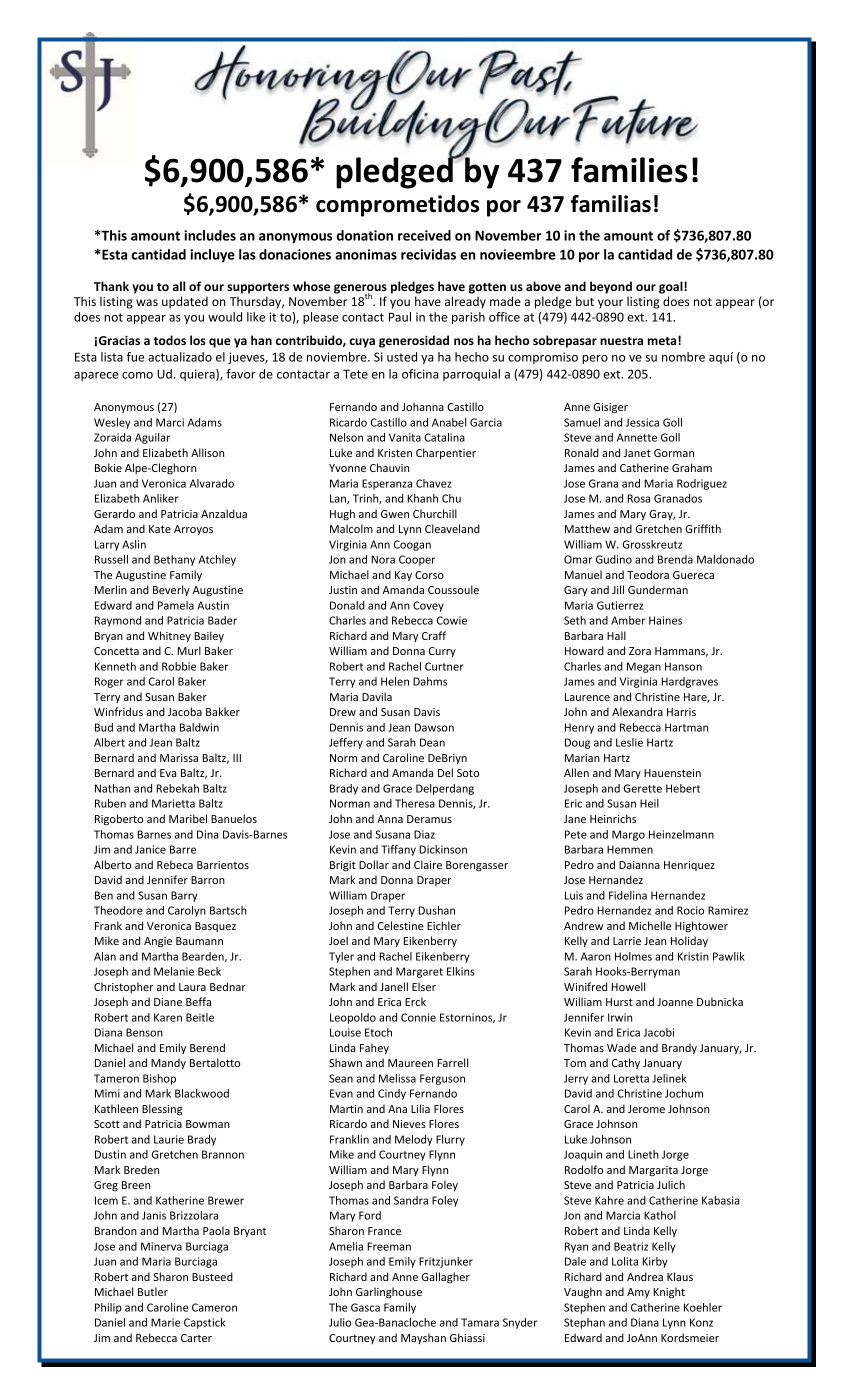  What do you see at coordinates (389, 467) in the screenshot?
I see `Chauvin` at bounding box center [389, 467].
